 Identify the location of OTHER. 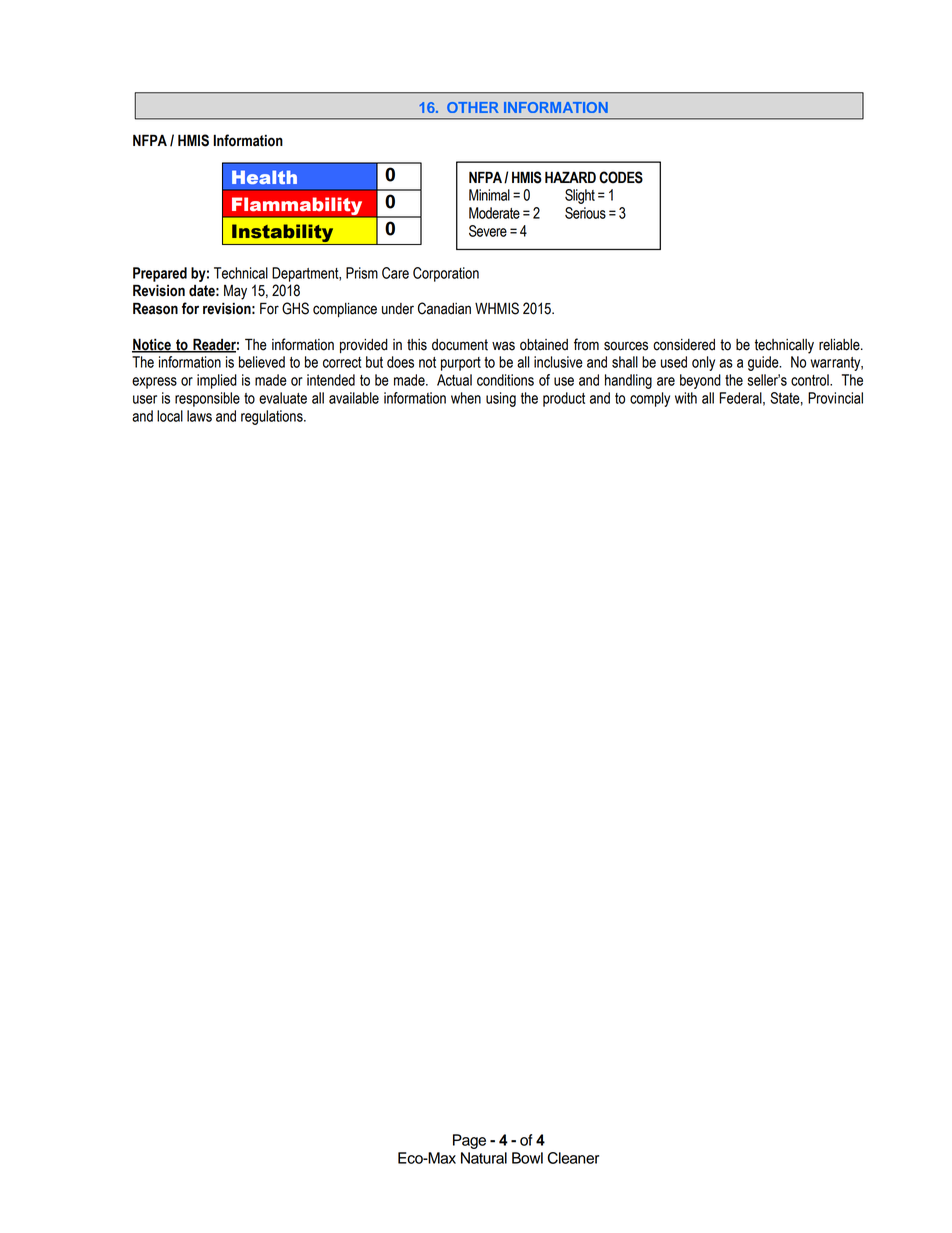
(472, 107).
